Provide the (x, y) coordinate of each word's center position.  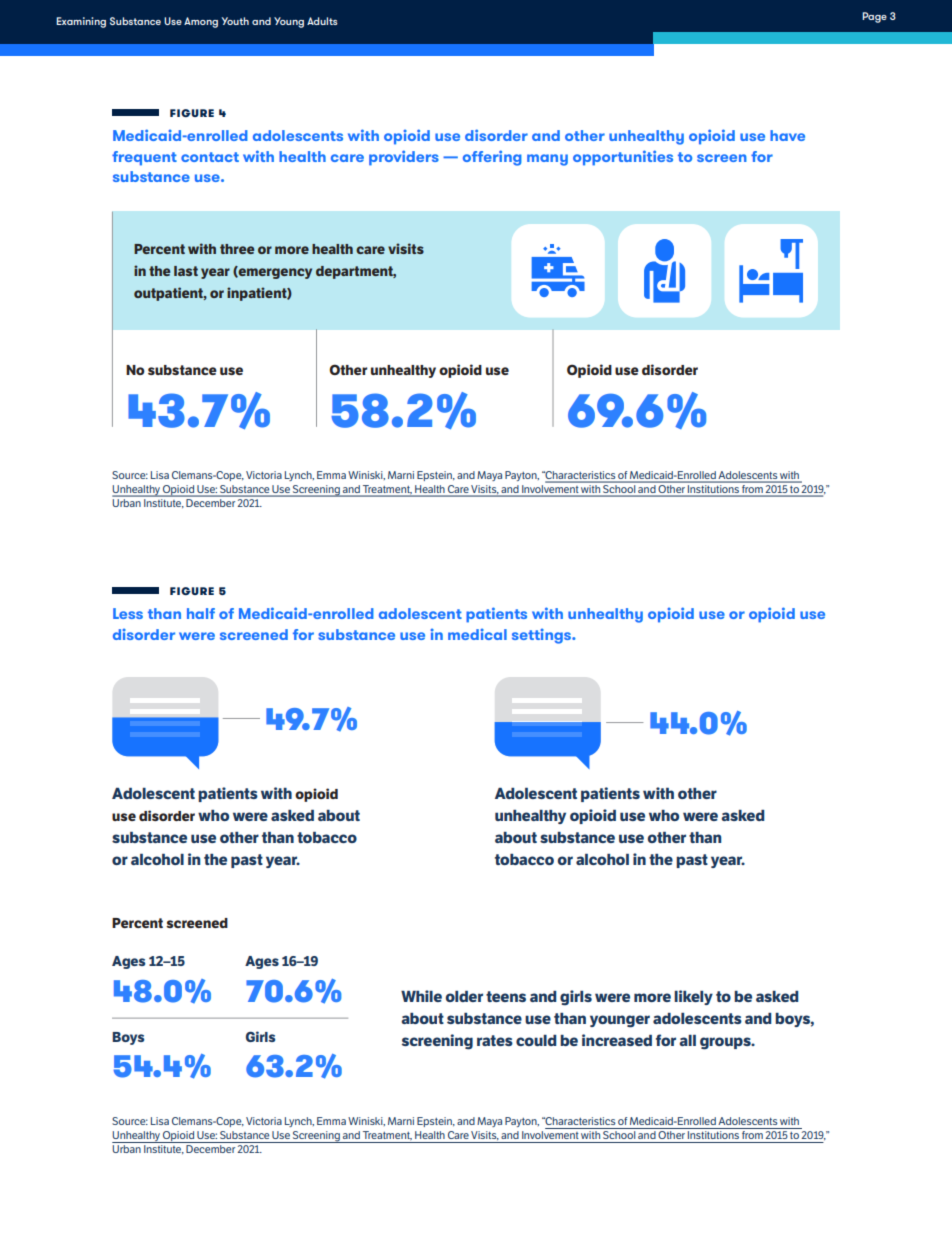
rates (495, 1040)
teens (506, 996)
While (421, 996)
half (201, 613)
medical (477, 634)
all (687, 1040)
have (787, 135)
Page (874, 17)
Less (128, 613)
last (186, 271)
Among (201, 22)
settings (542, 636)
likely (693, 997)
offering (492, 158)
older (464, 996)
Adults (322, 21)
